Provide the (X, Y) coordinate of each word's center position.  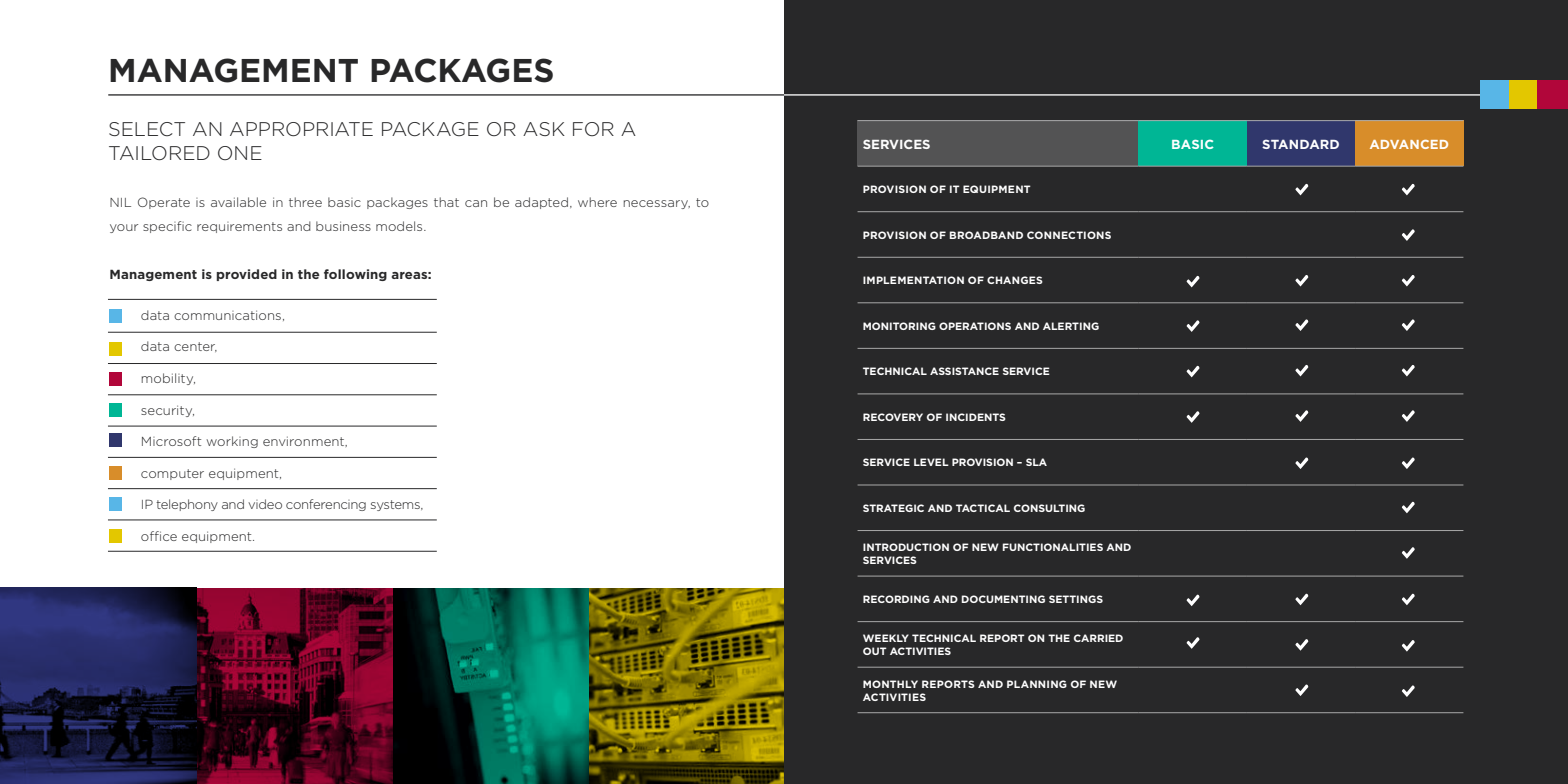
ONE (240, 153)
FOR (593, 129)
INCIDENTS (976, 417)
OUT (875, 651)
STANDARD (1300, 144)
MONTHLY (890, 684)
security (167, 411)
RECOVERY (893, 417)
